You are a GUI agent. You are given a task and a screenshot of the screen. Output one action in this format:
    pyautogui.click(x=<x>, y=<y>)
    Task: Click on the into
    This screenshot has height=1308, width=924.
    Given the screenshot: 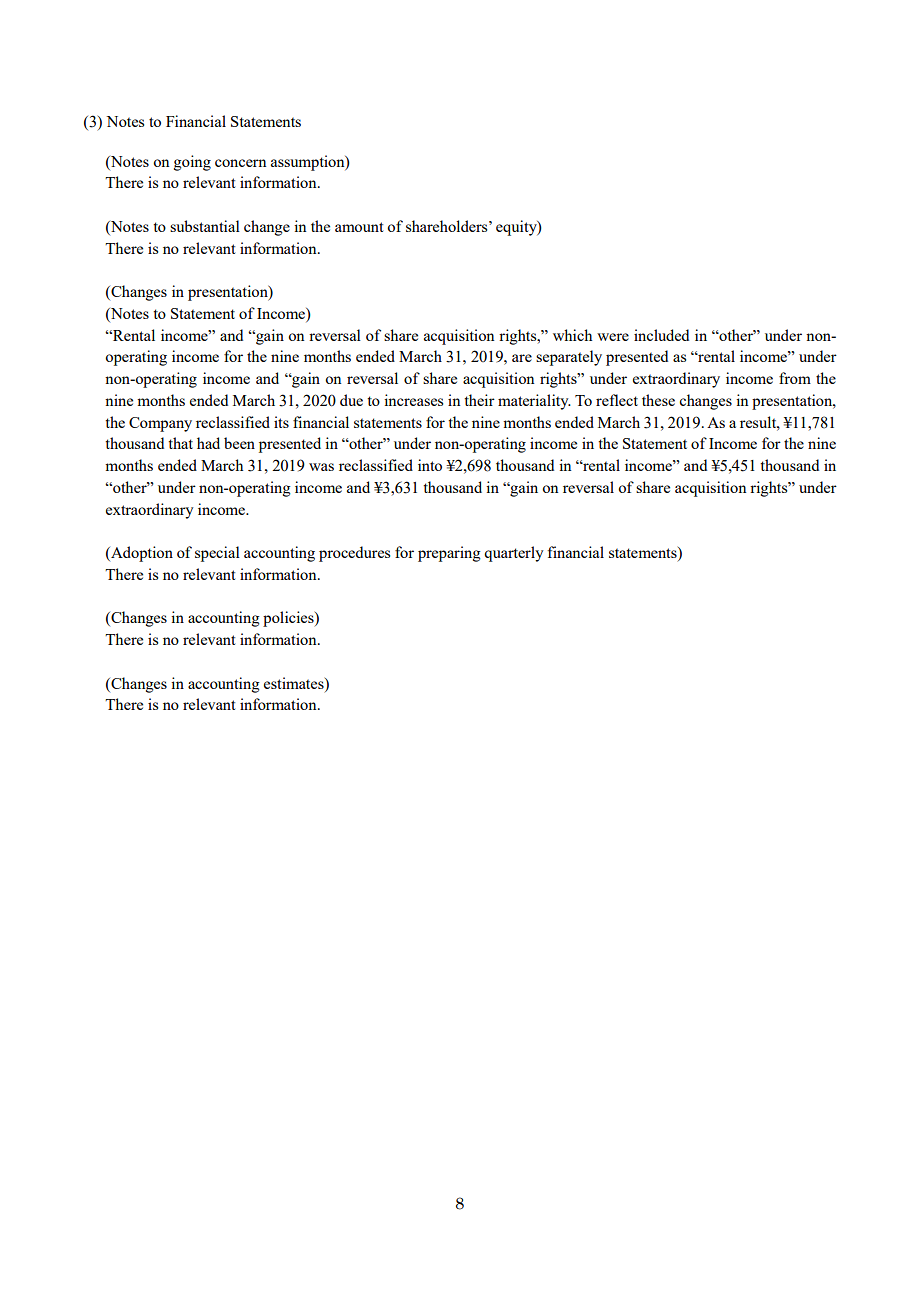 What is the action you would take?
    pyautogui.click(x=430, y=465)
